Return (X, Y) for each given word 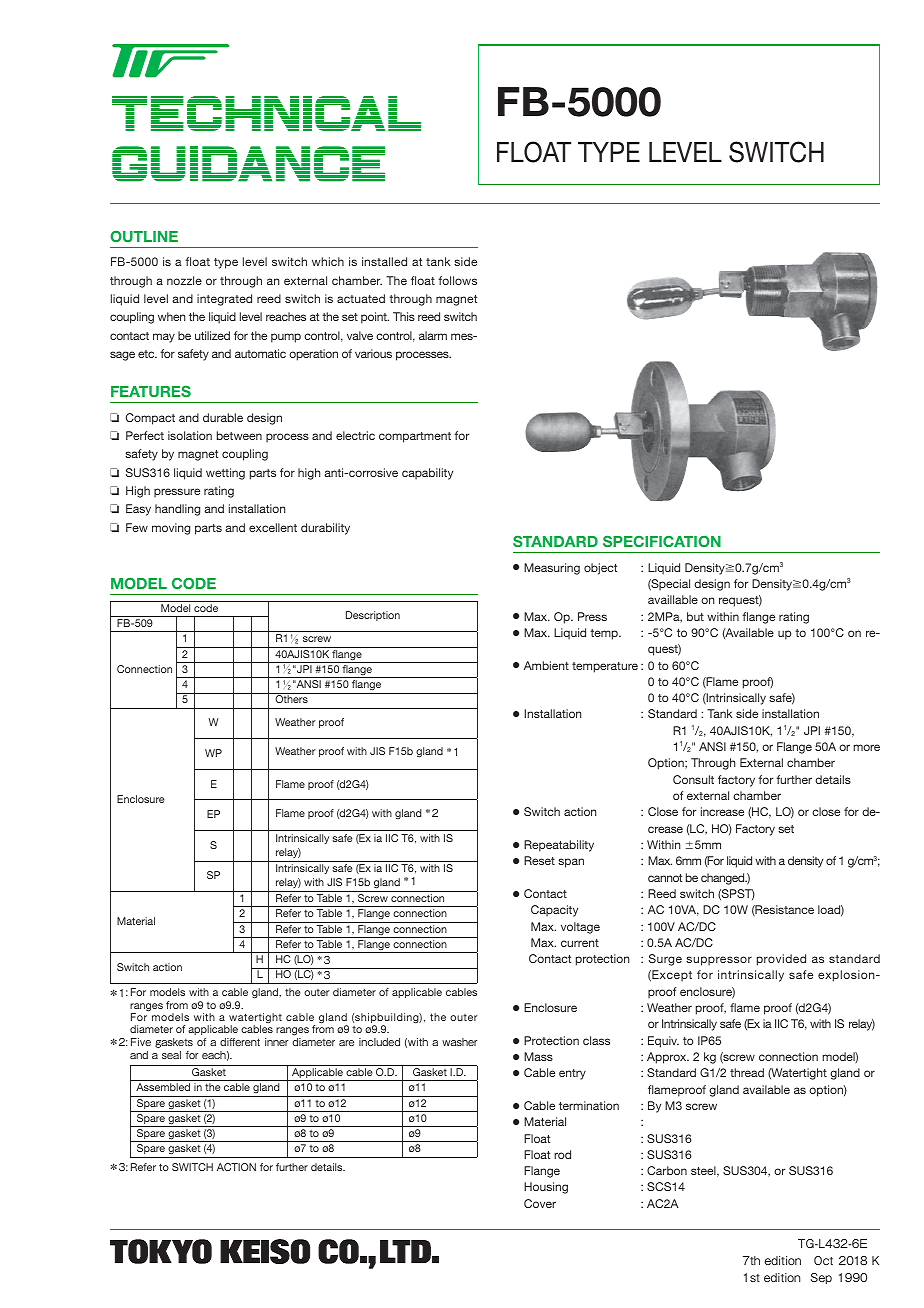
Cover (540, 1203)
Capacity (554, 911)
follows (457, 280)
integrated (224, 300)
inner (276, 1042)
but (695, 616)
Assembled (163, 1087)
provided (781, 960)
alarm (433, 335)
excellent (273, 527)
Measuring (552, 569)
